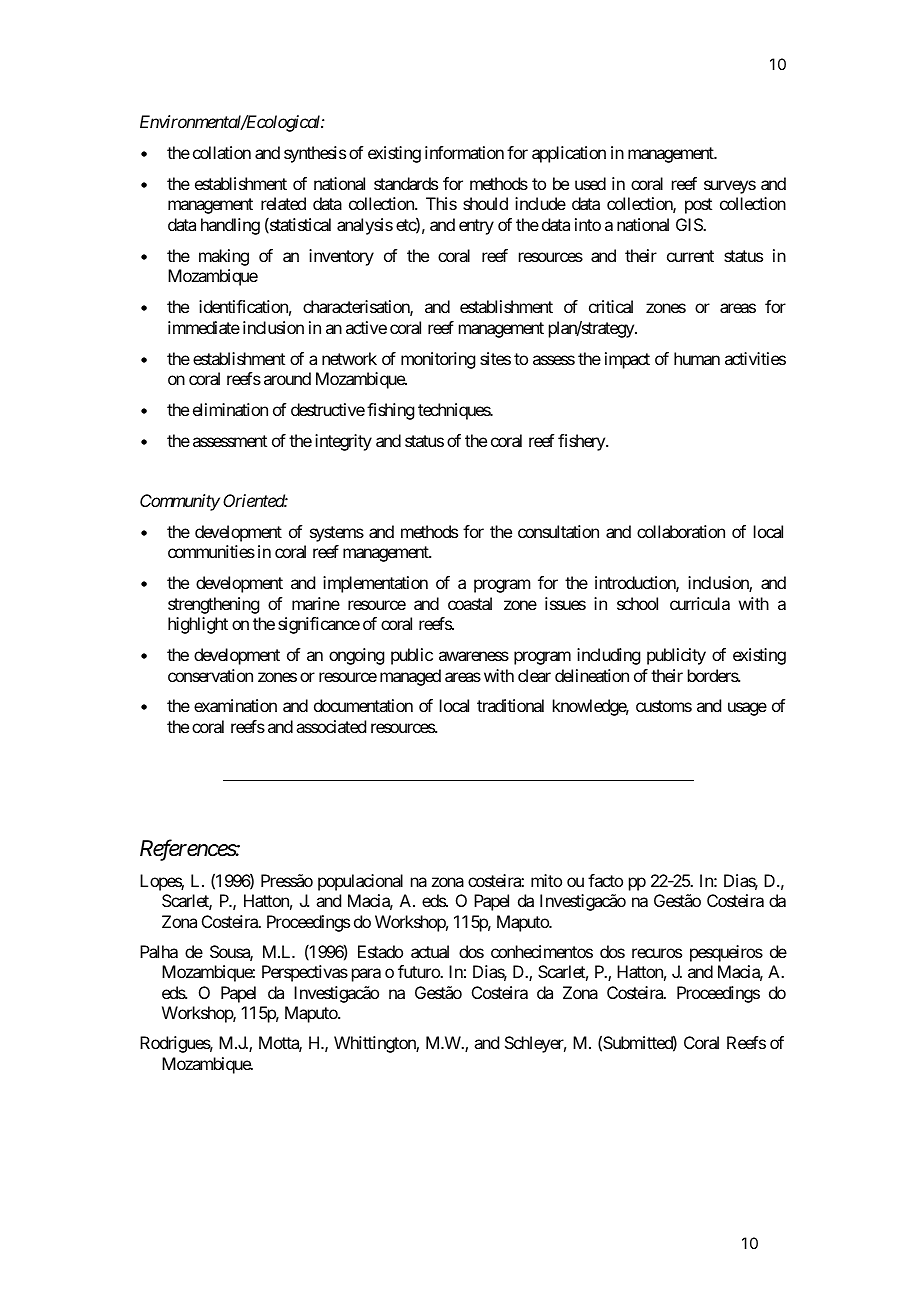 This document has height=1308, width=924. Describe the element at coordinates (747, 709) in the document. I see `usage` at that location.
